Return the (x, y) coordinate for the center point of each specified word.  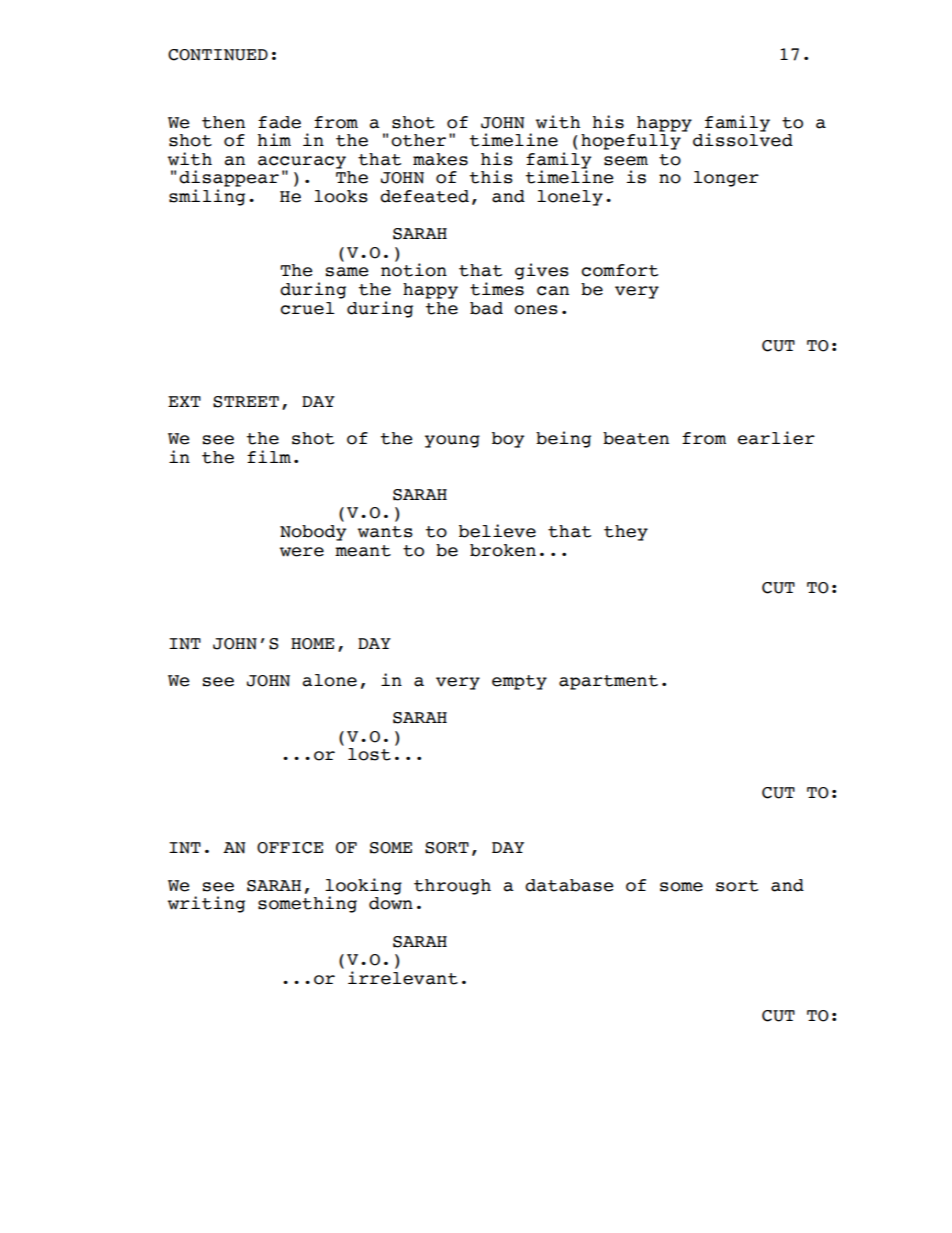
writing (206, 904)
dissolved (743, 139)
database (569, 885)
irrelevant (403, 978)
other (418, 140)
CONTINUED (218, 55)
